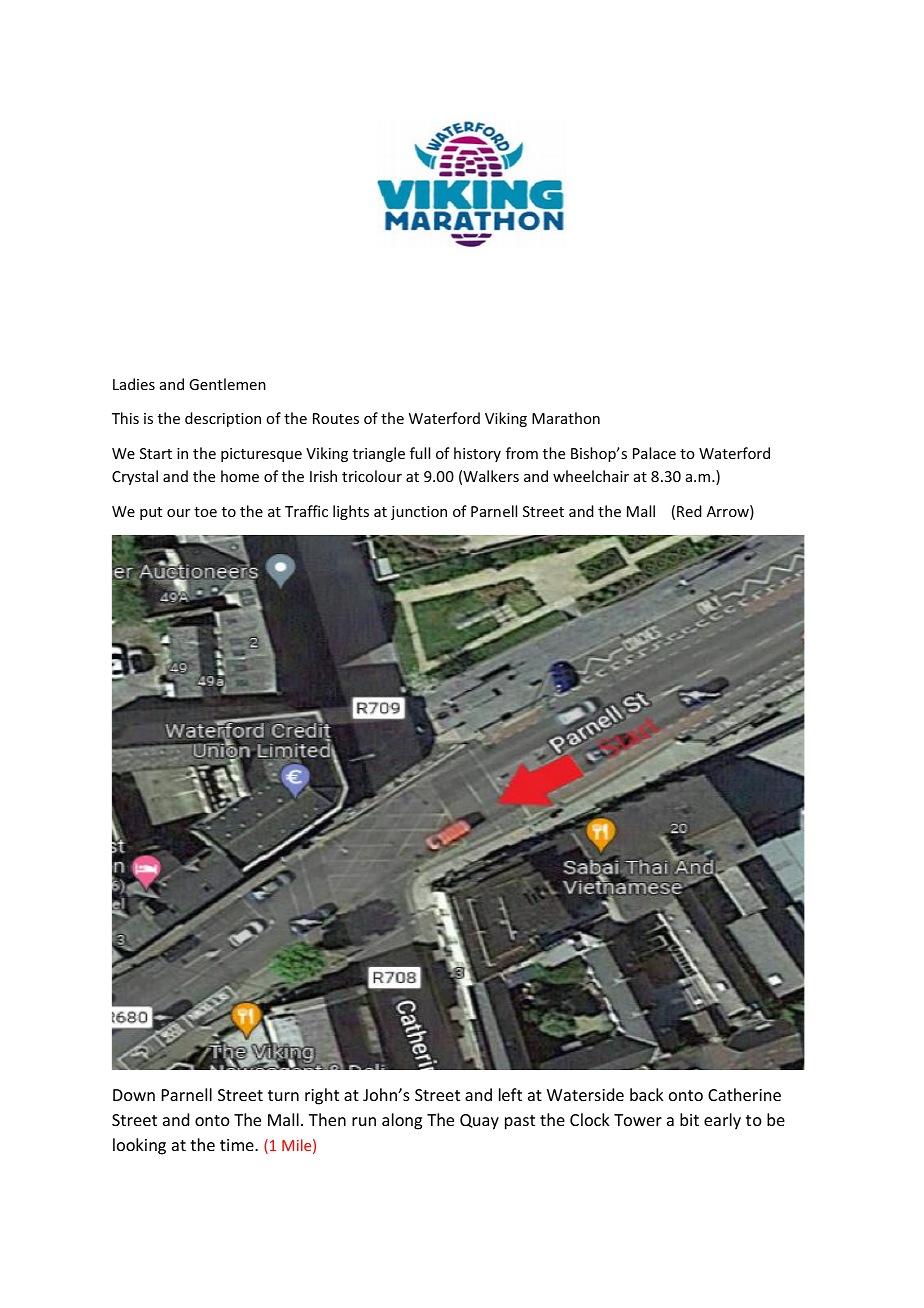 Image resolution: width=924 pixels, height=1308 pixels. I want to click on Palace, so click(654, 453).
